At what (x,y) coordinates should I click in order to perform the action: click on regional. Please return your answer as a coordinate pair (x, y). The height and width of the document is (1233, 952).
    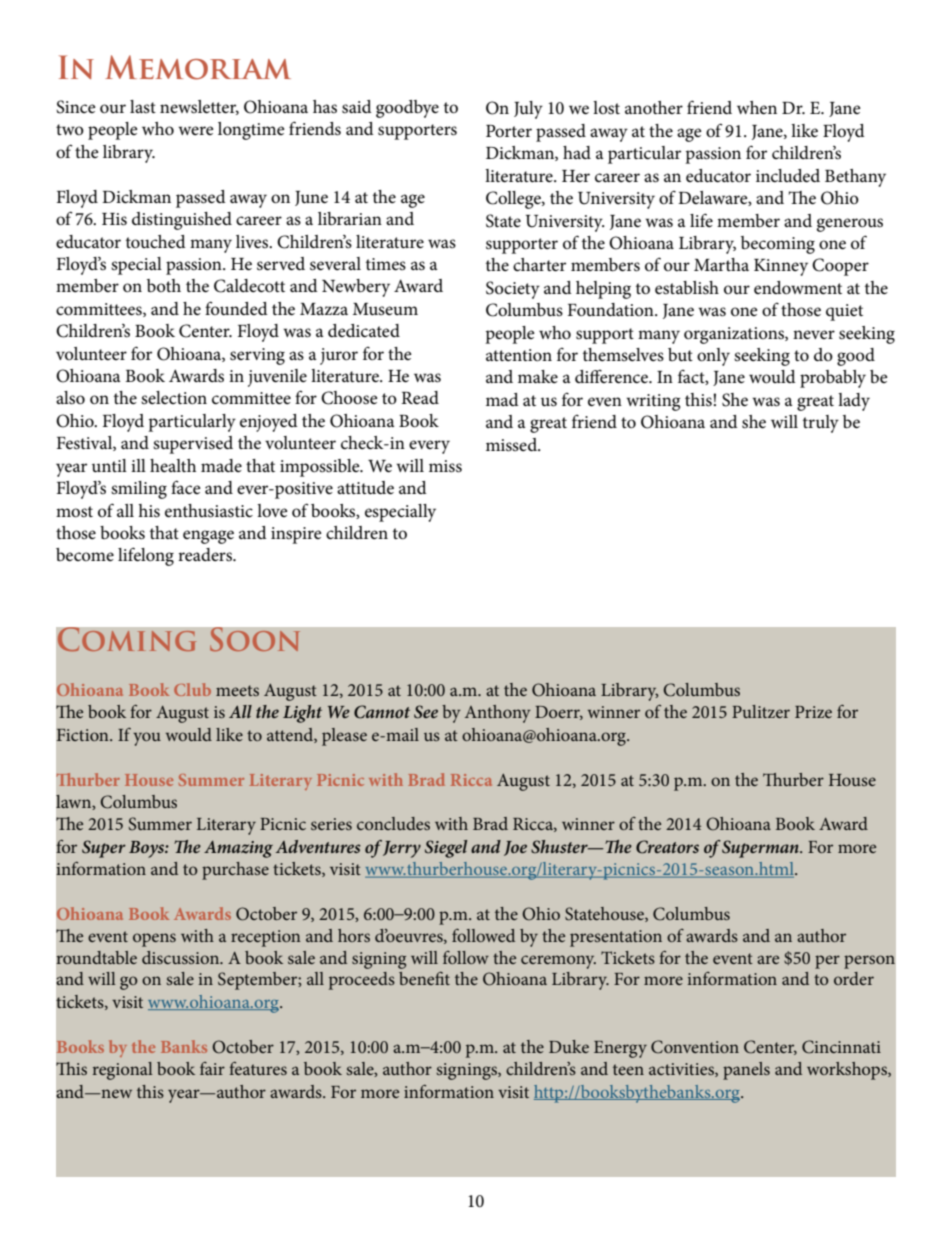
    Looking at the image, I should click on (123, 1071).
